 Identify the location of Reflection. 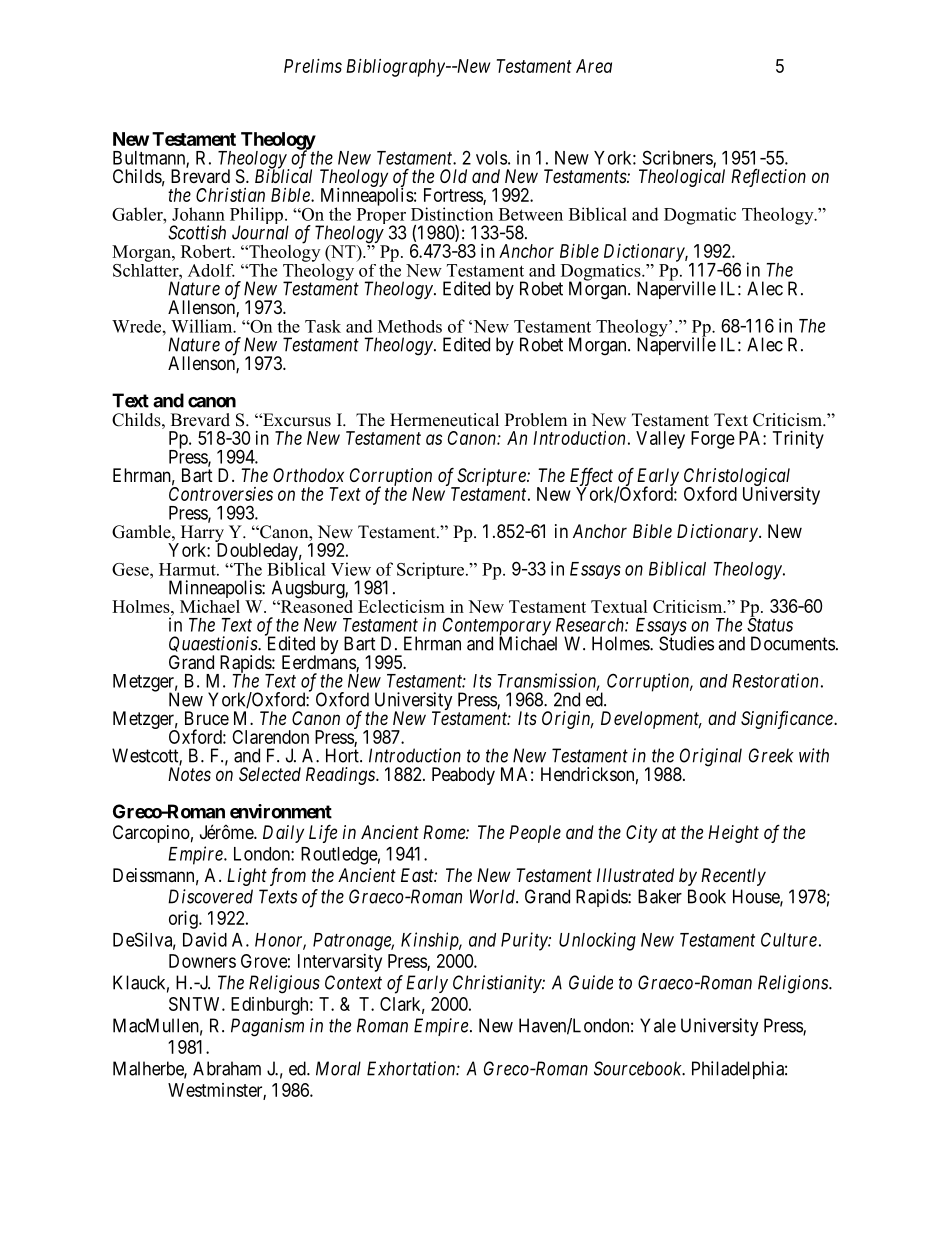
(768, 178).
